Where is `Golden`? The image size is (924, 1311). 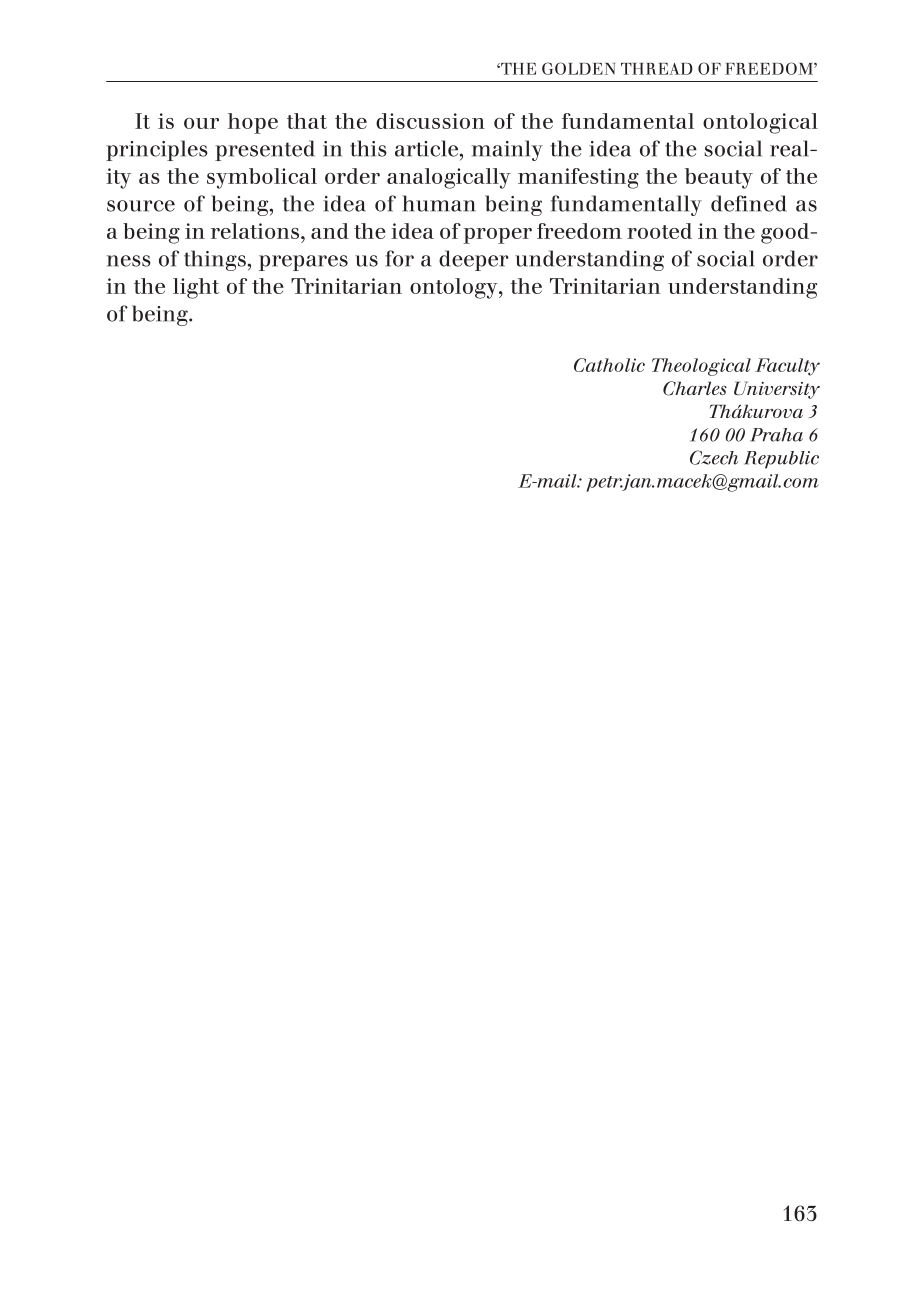
Golden is located at coordinates (578, 68).
